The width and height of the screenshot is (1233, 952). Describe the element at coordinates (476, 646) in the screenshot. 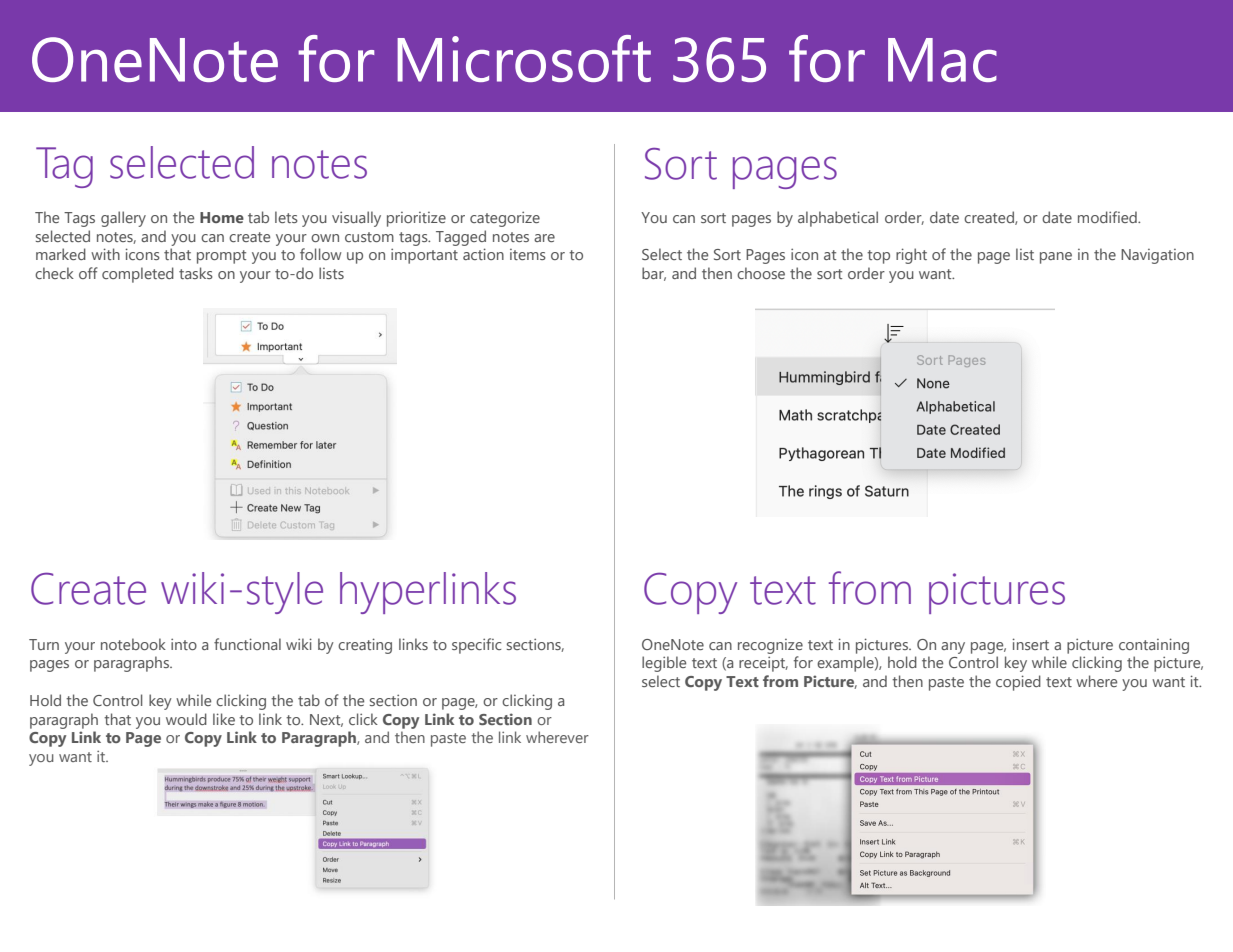

I see `specific` at that location.
